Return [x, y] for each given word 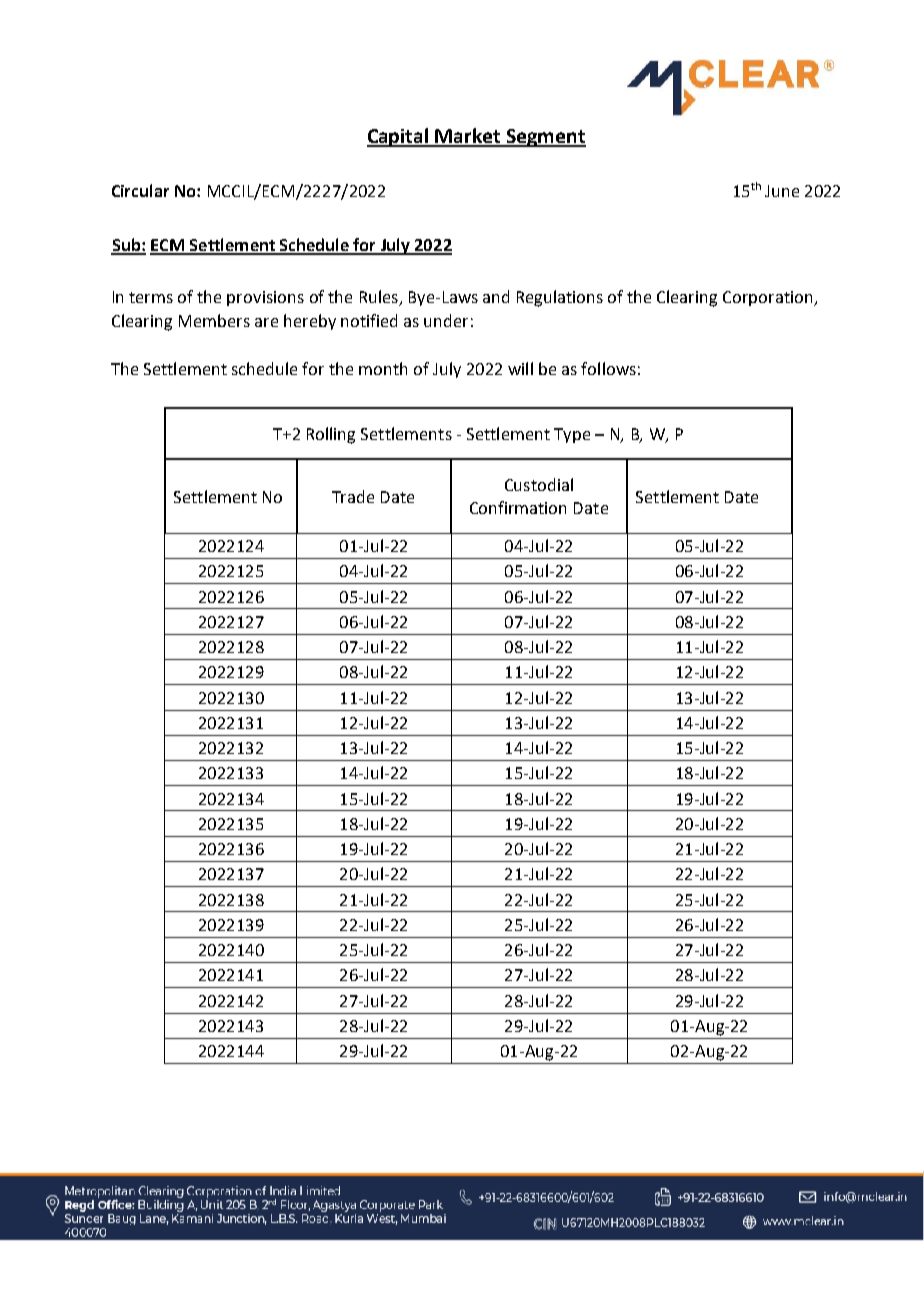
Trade [353, 496]
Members [214, 320]
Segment [545, 138]
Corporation [769, 298]
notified [369, 320]
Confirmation [518, 507]
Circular [140, 190]
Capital [399, 137]
